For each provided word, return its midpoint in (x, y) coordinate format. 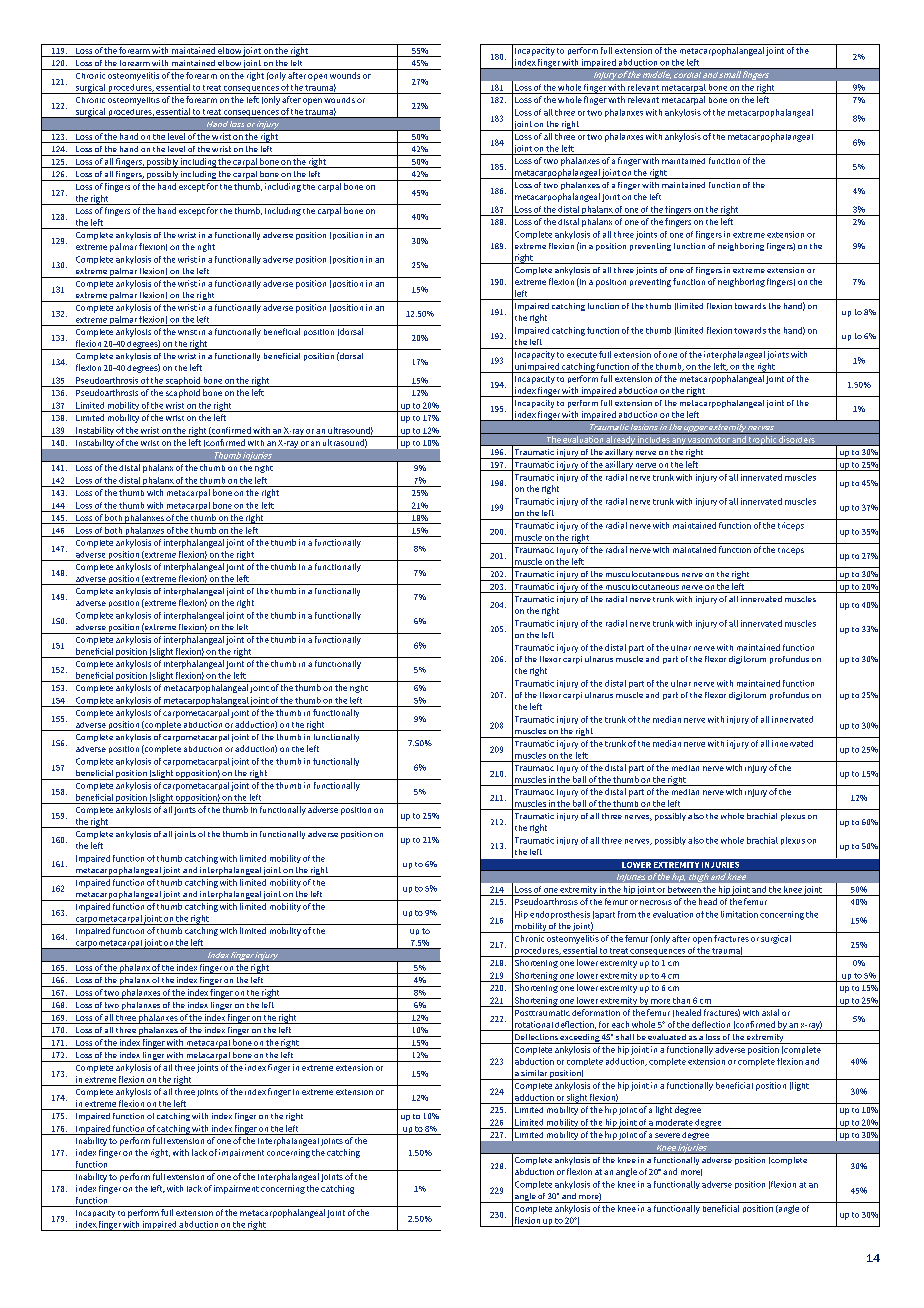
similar (534, 1073)
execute (582, 355)
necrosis (656, 902)
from (627, 914)
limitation (739, 914)
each (620, 1024)
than (681, 1000)
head (708, 901)
